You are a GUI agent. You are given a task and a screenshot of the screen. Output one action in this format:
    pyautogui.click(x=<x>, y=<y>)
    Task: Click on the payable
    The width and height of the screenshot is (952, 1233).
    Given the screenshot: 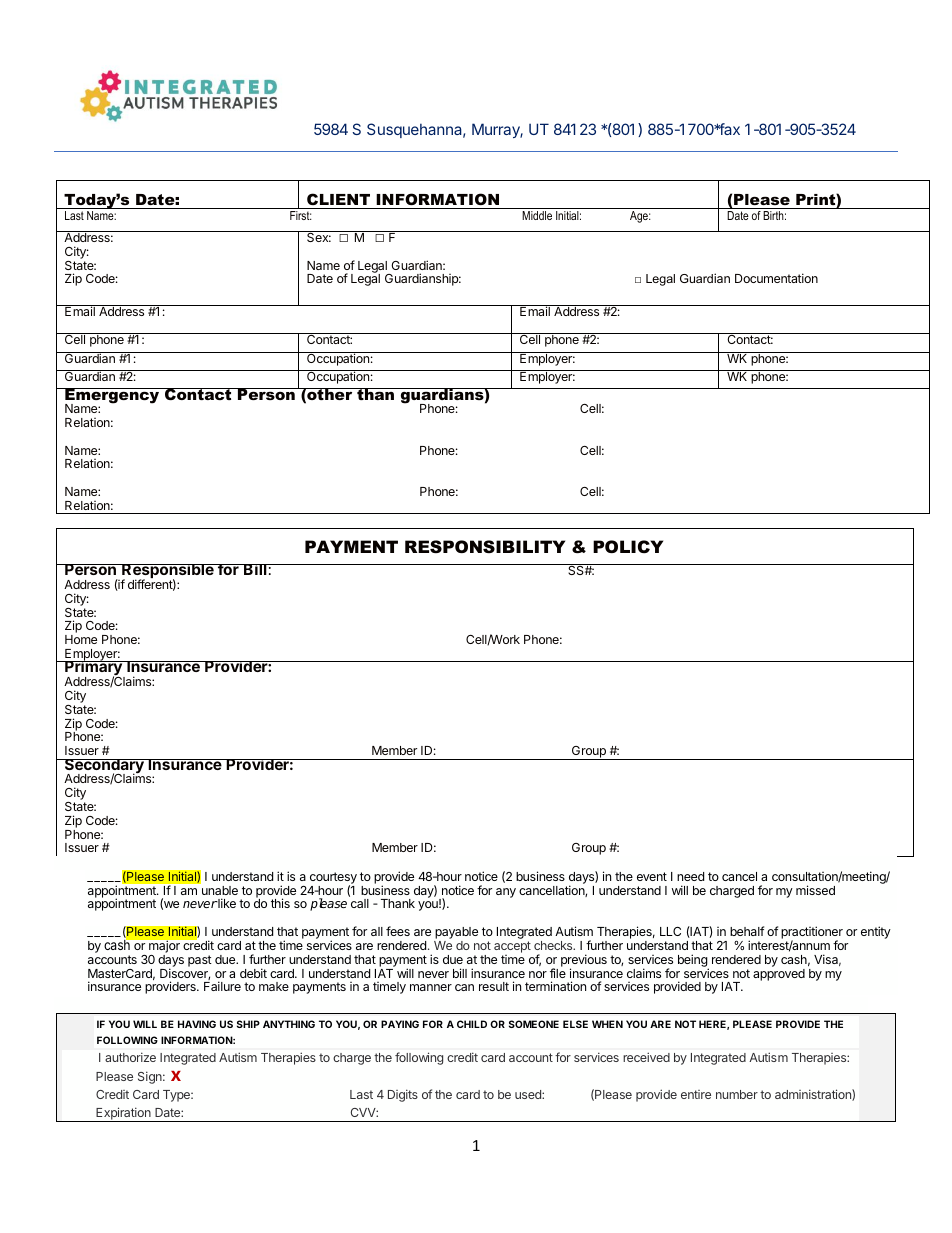 What is the action you would take?
    pyautogui.click(x=456, y=934)
